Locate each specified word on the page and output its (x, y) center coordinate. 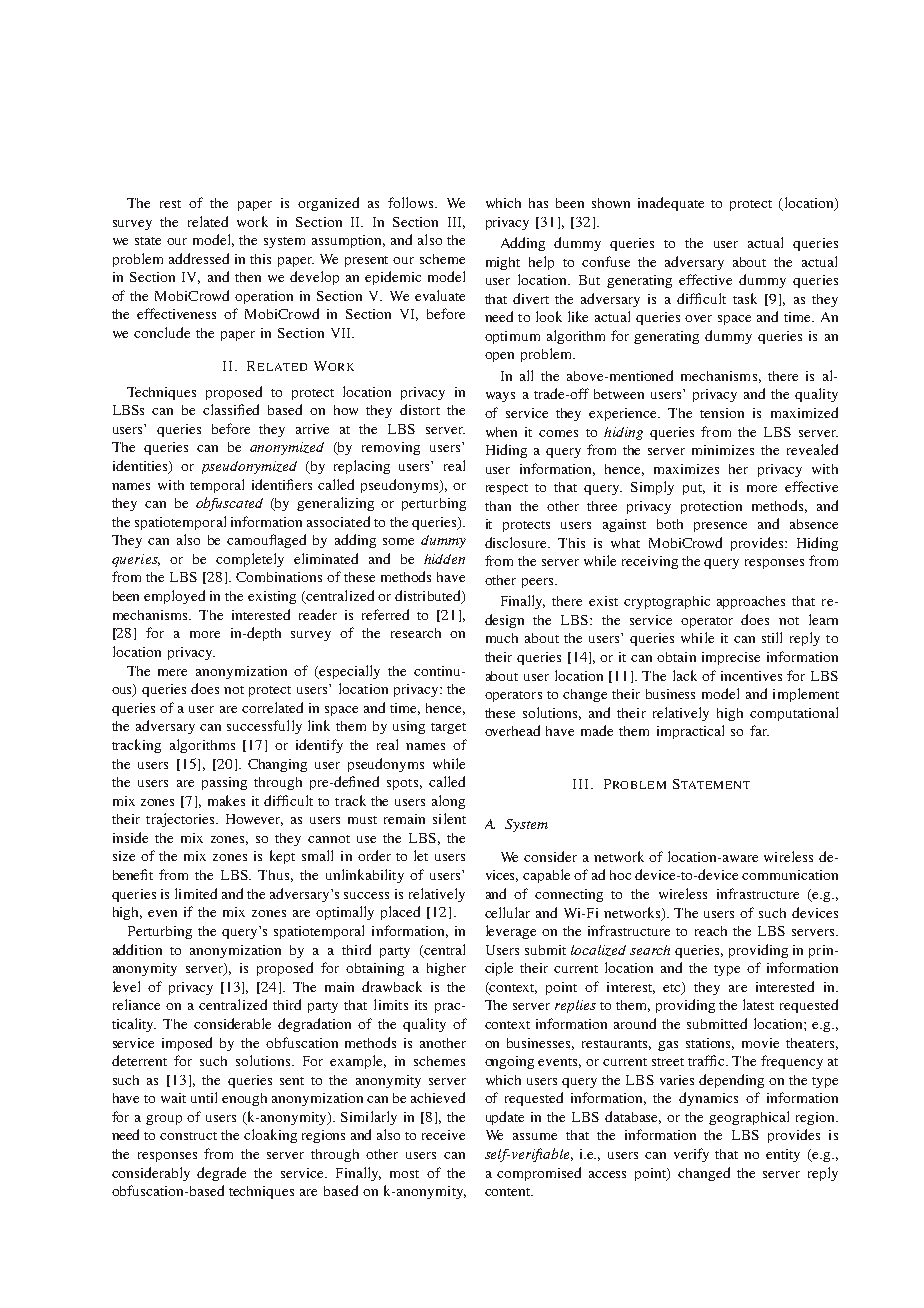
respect (507, 489)
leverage (511, 932)
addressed (199, 258)
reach (711, 931)
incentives (751, 676)
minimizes (723, 450)
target (448, 728)
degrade (221, 1174)
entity (783, 1155)
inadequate (671, 204)
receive (443, 1135)
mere (172, 672)
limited (196, 893)
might (503, 263)
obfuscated (229, 504)
